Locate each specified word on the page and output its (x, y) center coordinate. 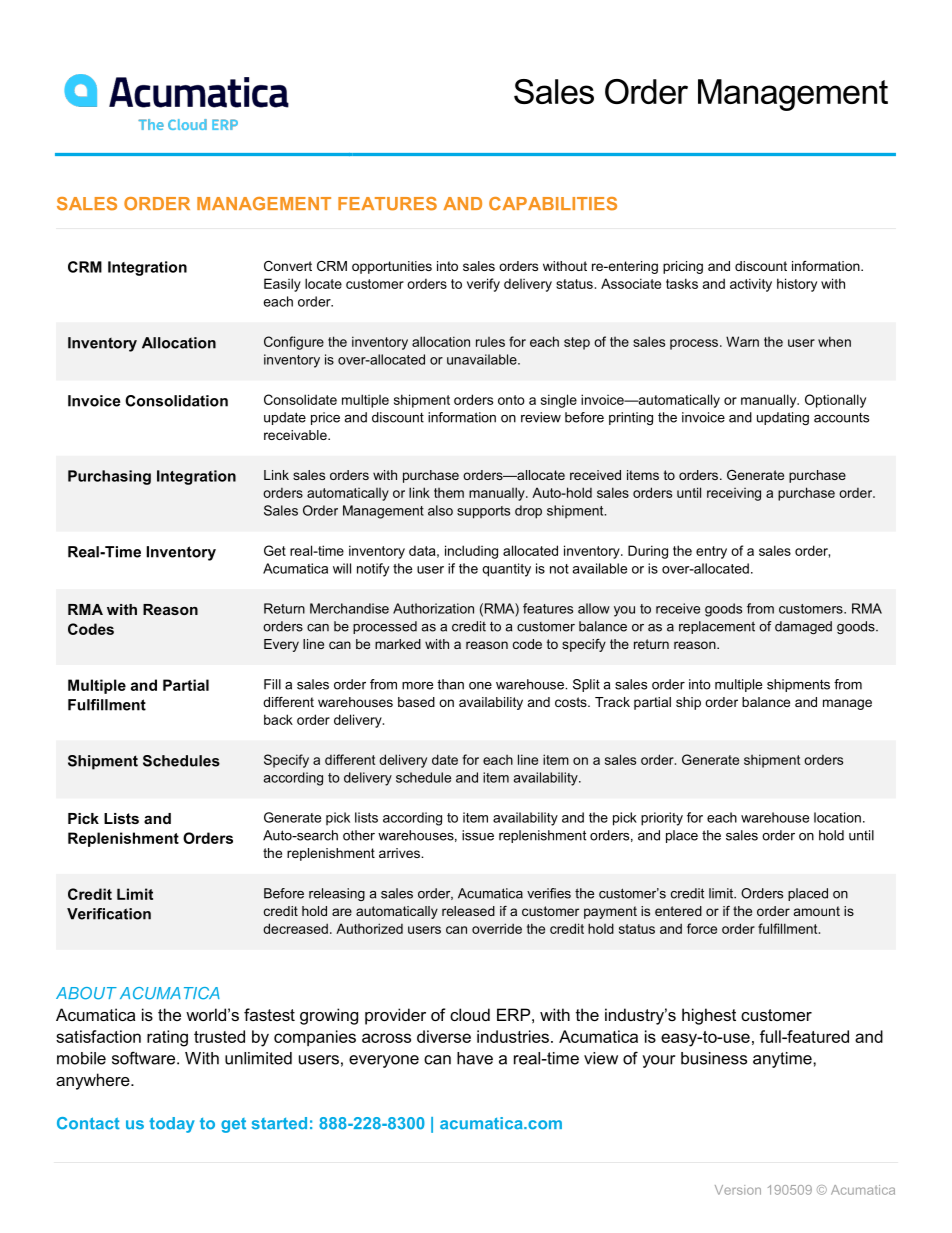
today (172, 1125)
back (278, 719)
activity (751, 285)
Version (738, 1190)
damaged (803, 627)
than (450, 684)
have (475, 1058)
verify (483, 285)
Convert (288, 266)
